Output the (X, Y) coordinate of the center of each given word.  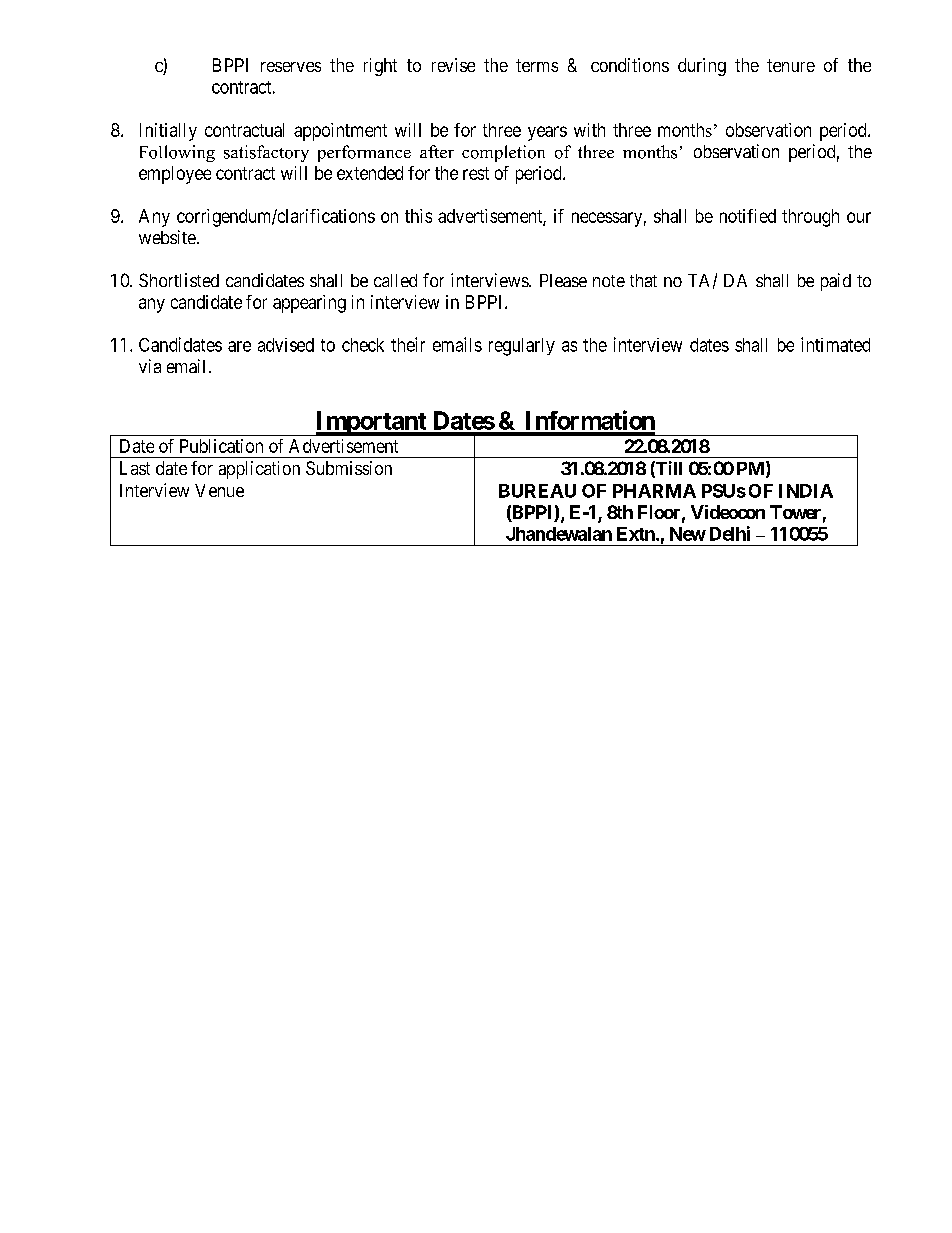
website (167, 237)
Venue (219, 490)
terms (537, 65)
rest (476, 173)
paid (836, 282)
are (239, 346)
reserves (291, 67)
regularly (522, 347)
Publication (221, 446)
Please (563, 280)
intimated (835, 344)
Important (371, 423)
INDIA (806, 491)
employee (175, 175)
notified (748, 216)
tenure (791, 65)
